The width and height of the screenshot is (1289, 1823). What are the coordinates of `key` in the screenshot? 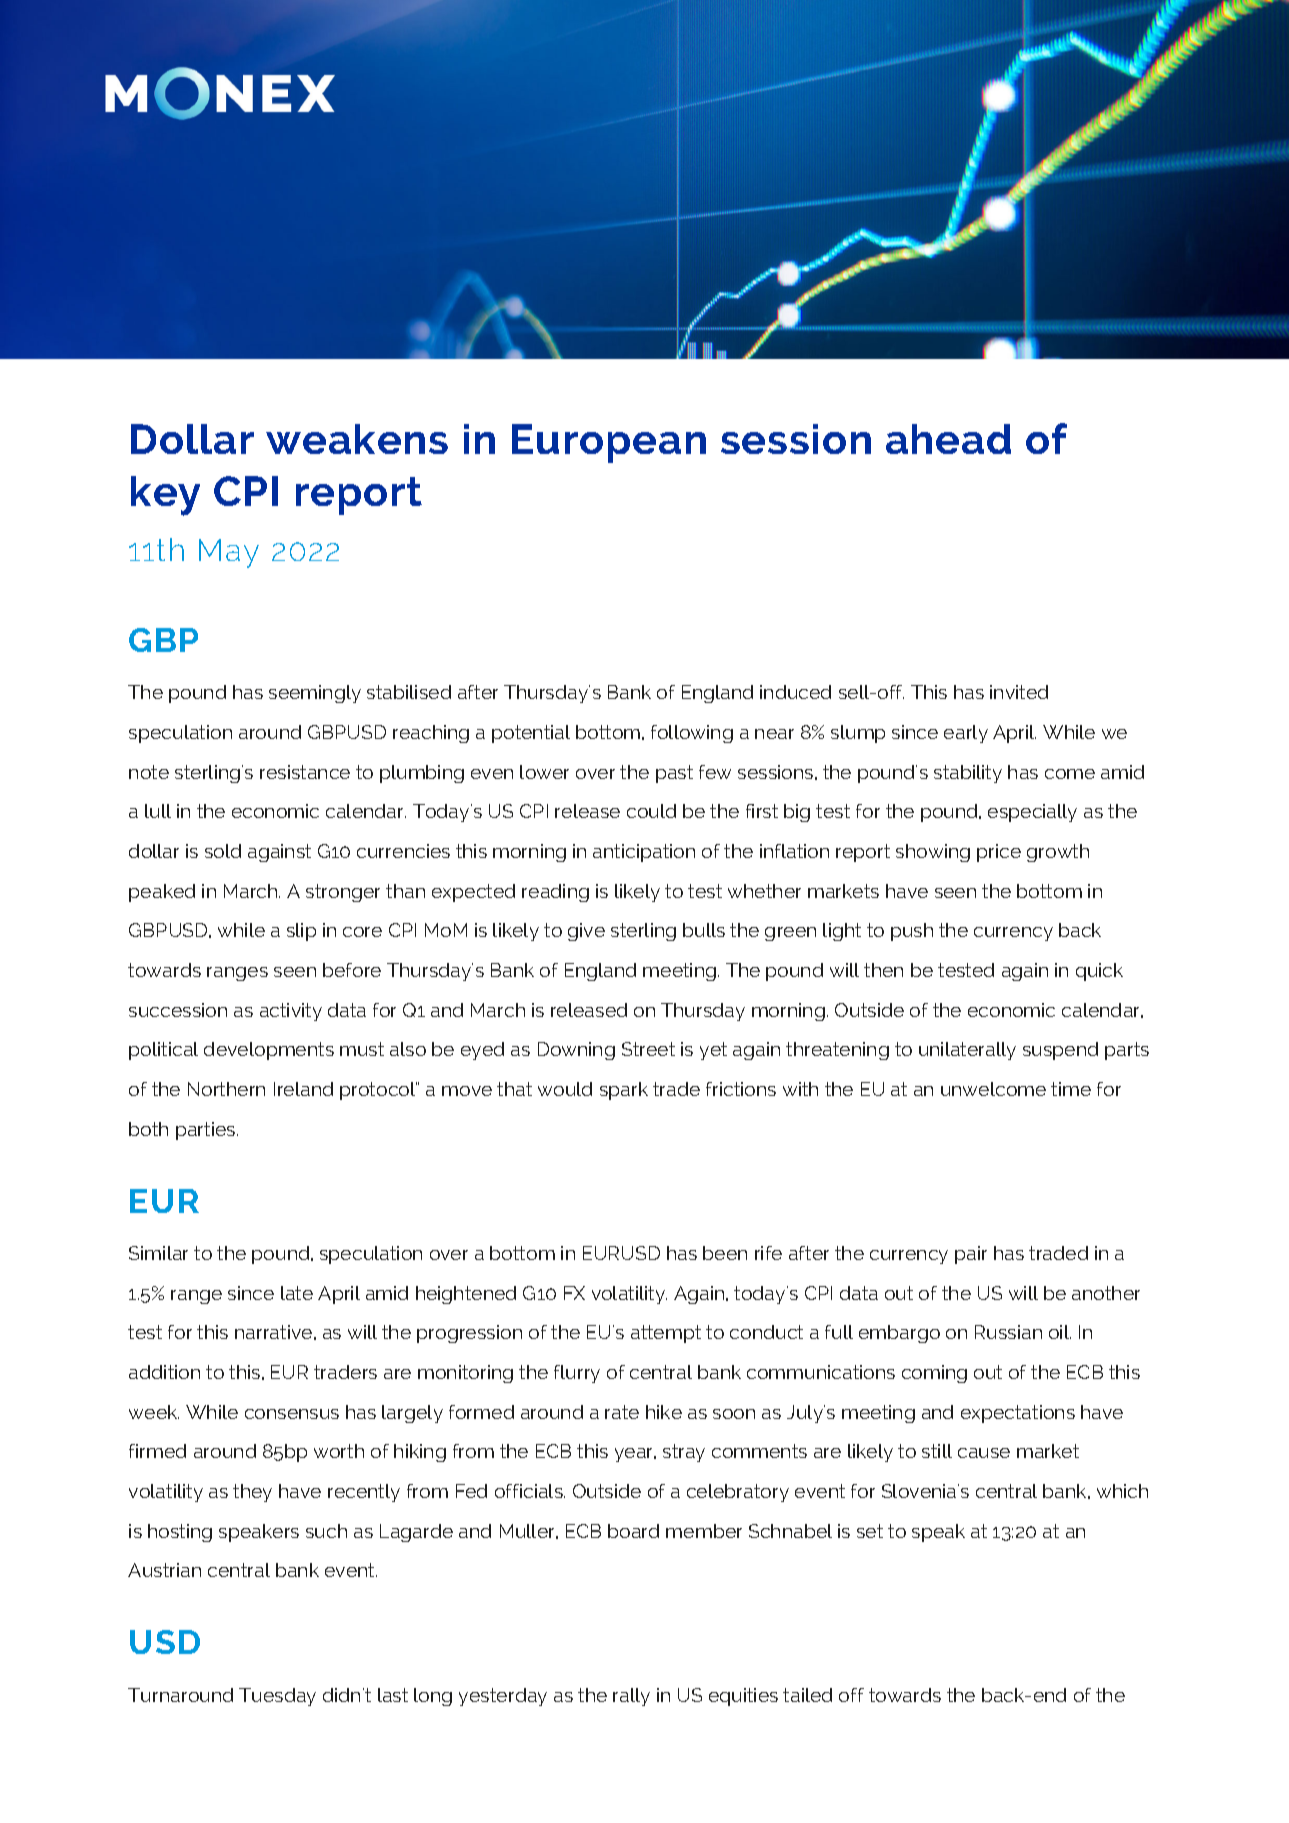 It's located at (165, 496).
